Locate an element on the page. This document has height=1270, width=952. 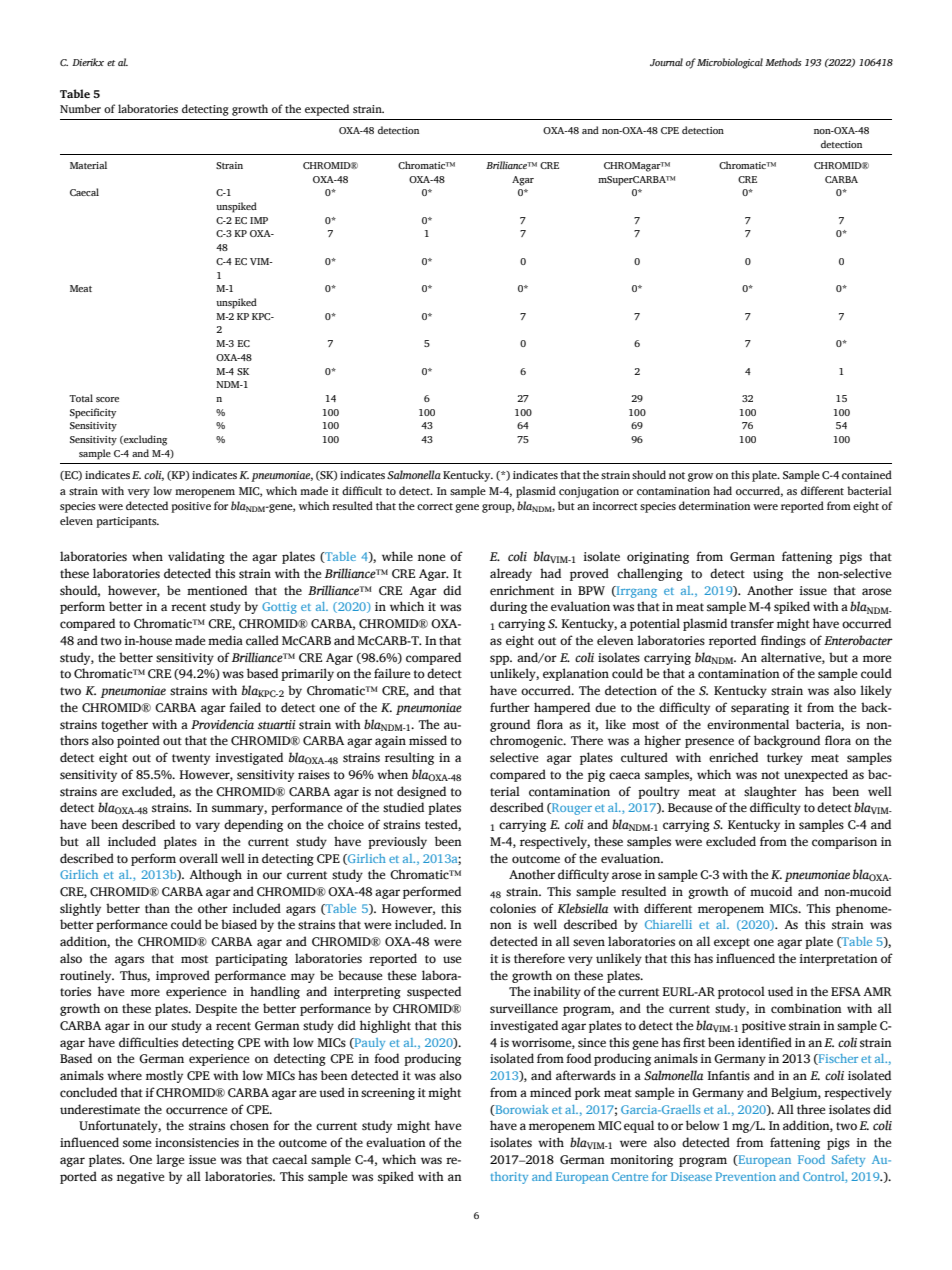
than is located at coordinates (157, 908).
